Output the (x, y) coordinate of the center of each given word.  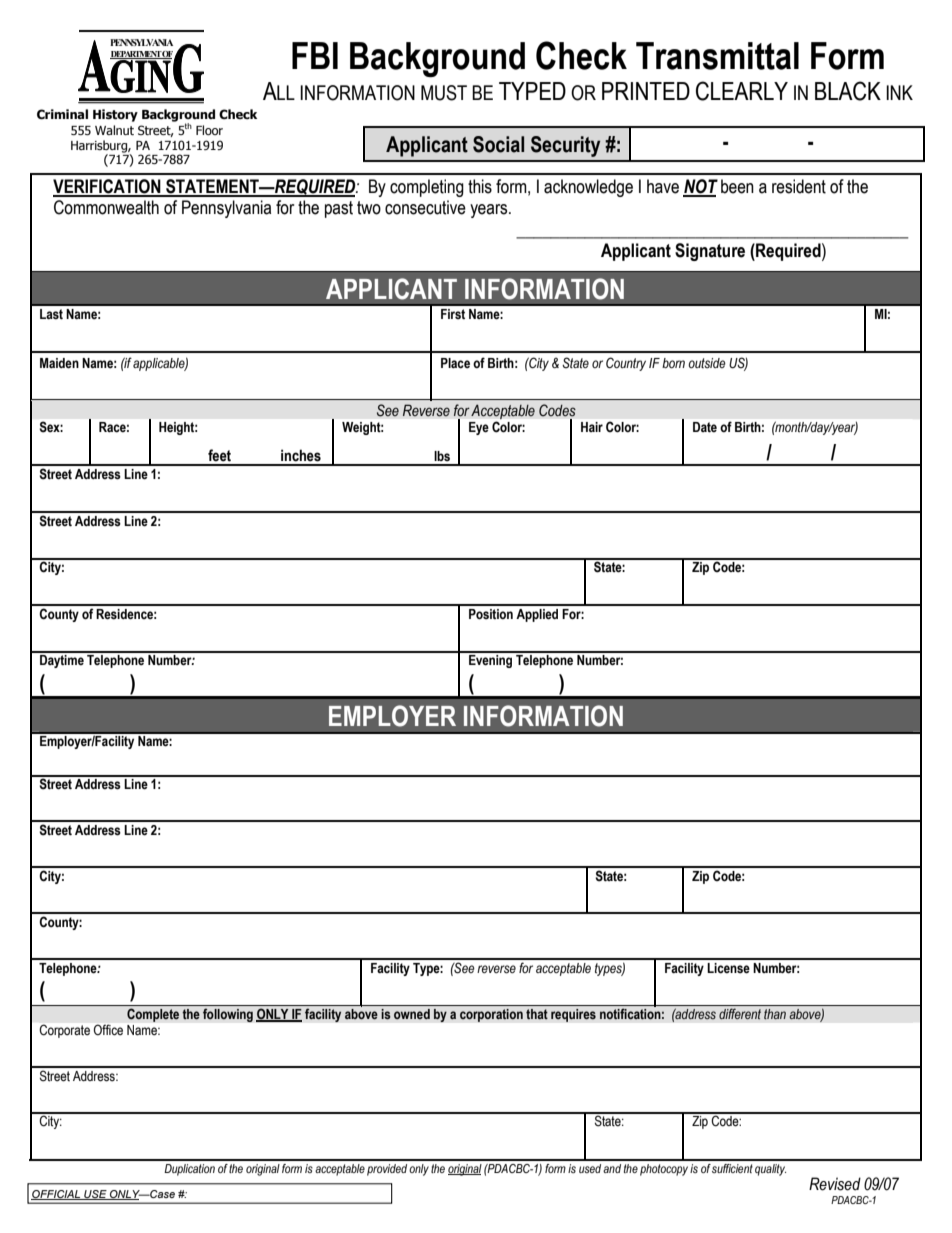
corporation (491, 1015)
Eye (479, 428)
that (537, 1014)
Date (705, 427)
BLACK (848, 91)
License (728, 968)
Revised (835, 1184)
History (115, 115)
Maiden (59, 363)
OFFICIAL (57, 1195)
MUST (444, 93)
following (228, 1015)
